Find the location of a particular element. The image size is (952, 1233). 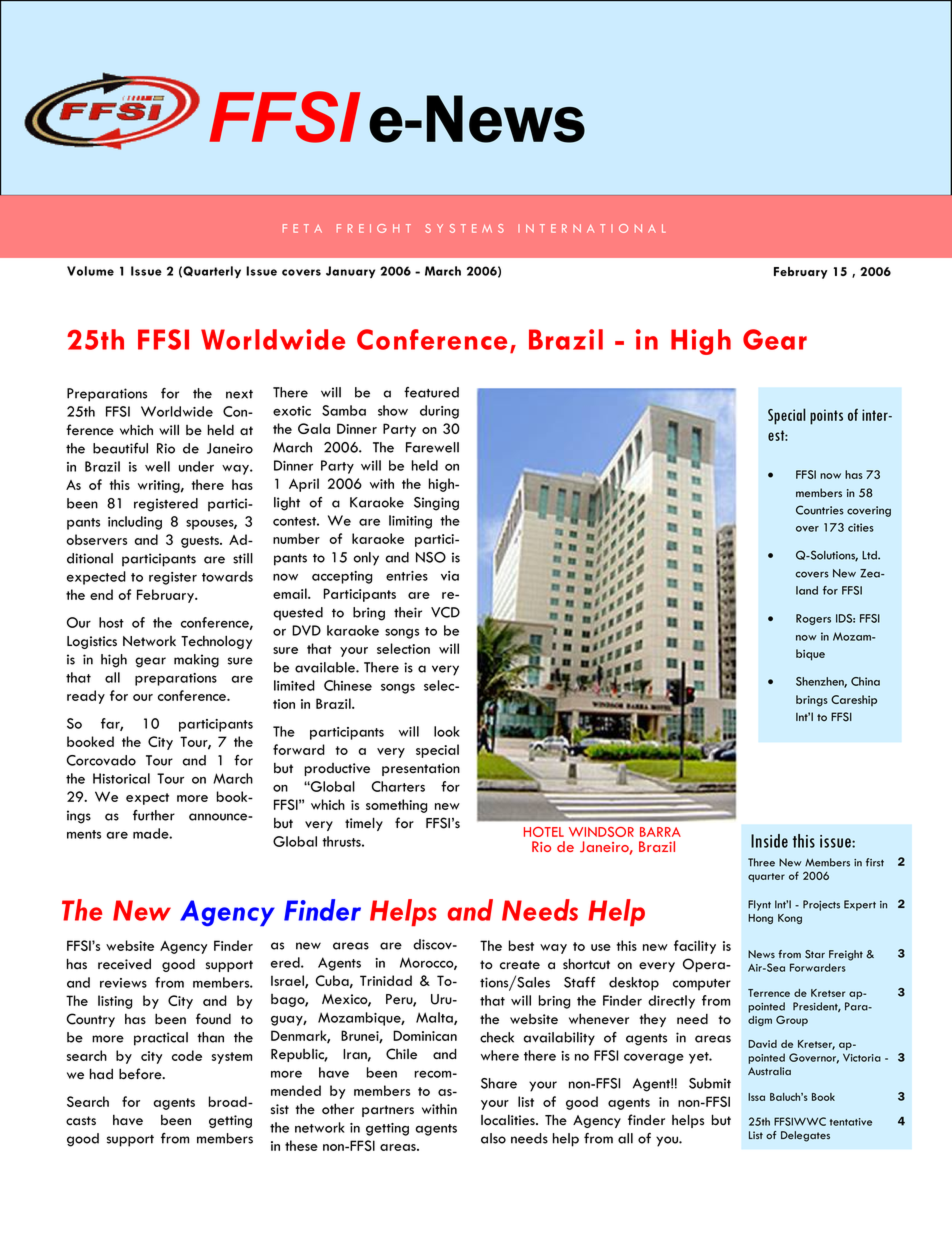

January is located at coordinates (350, 272).
